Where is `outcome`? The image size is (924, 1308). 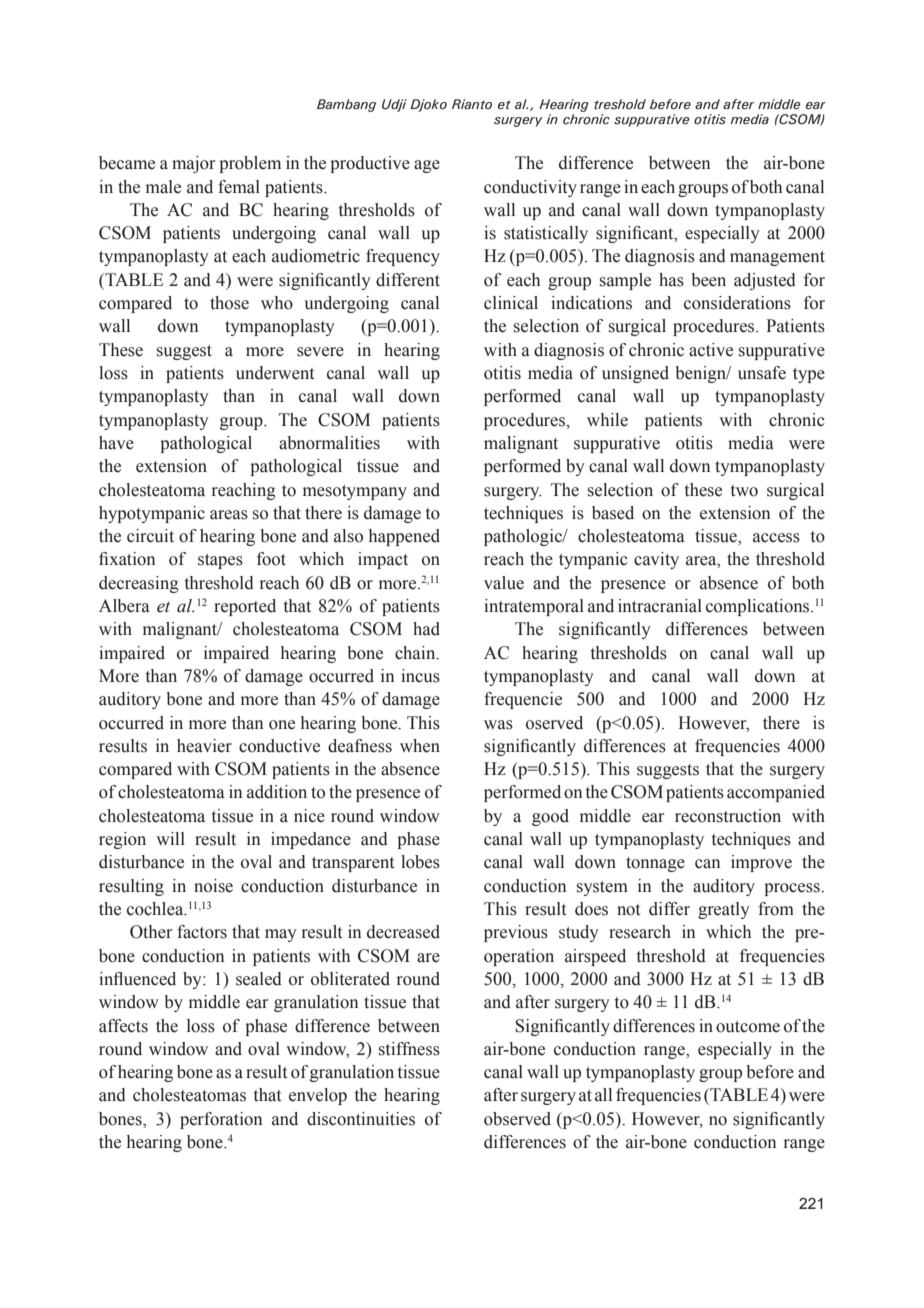
outcome is located at coordinates (748, 1027).
